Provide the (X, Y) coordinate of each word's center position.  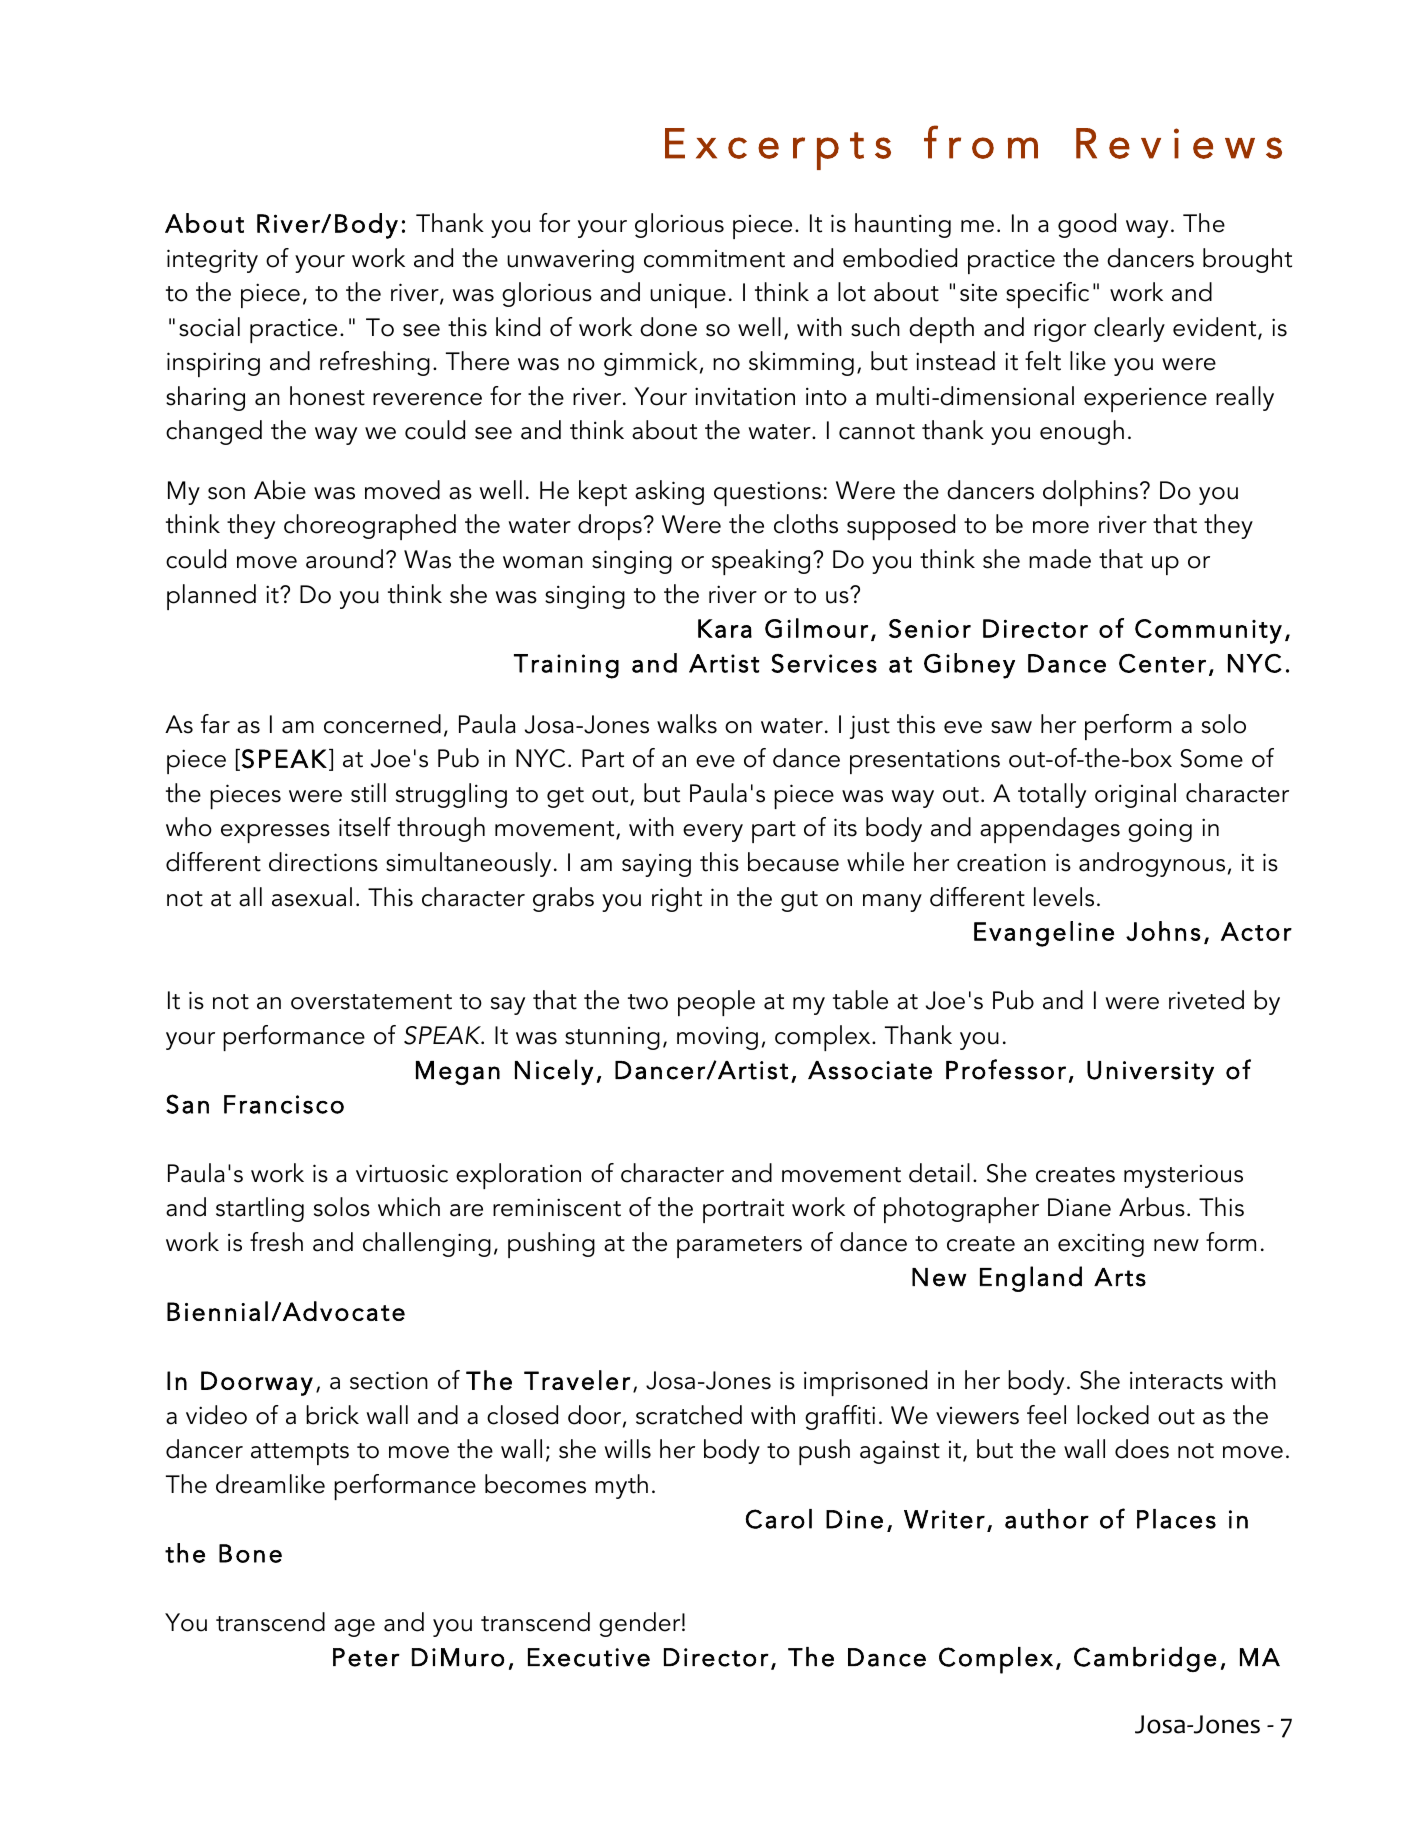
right (677, 899)
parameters (739, 1247)
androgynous (1152, 864)
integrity (212, 261)
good (1087, 225)
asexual (312, 897)
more (1061, 527)
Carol (779, 1519)
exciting (1101, 1245)
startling (260, 1209)
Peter (366, 1657)
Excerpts (778, 149)
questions (767, 493)
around (344, 559)
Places (1176, 1519)
